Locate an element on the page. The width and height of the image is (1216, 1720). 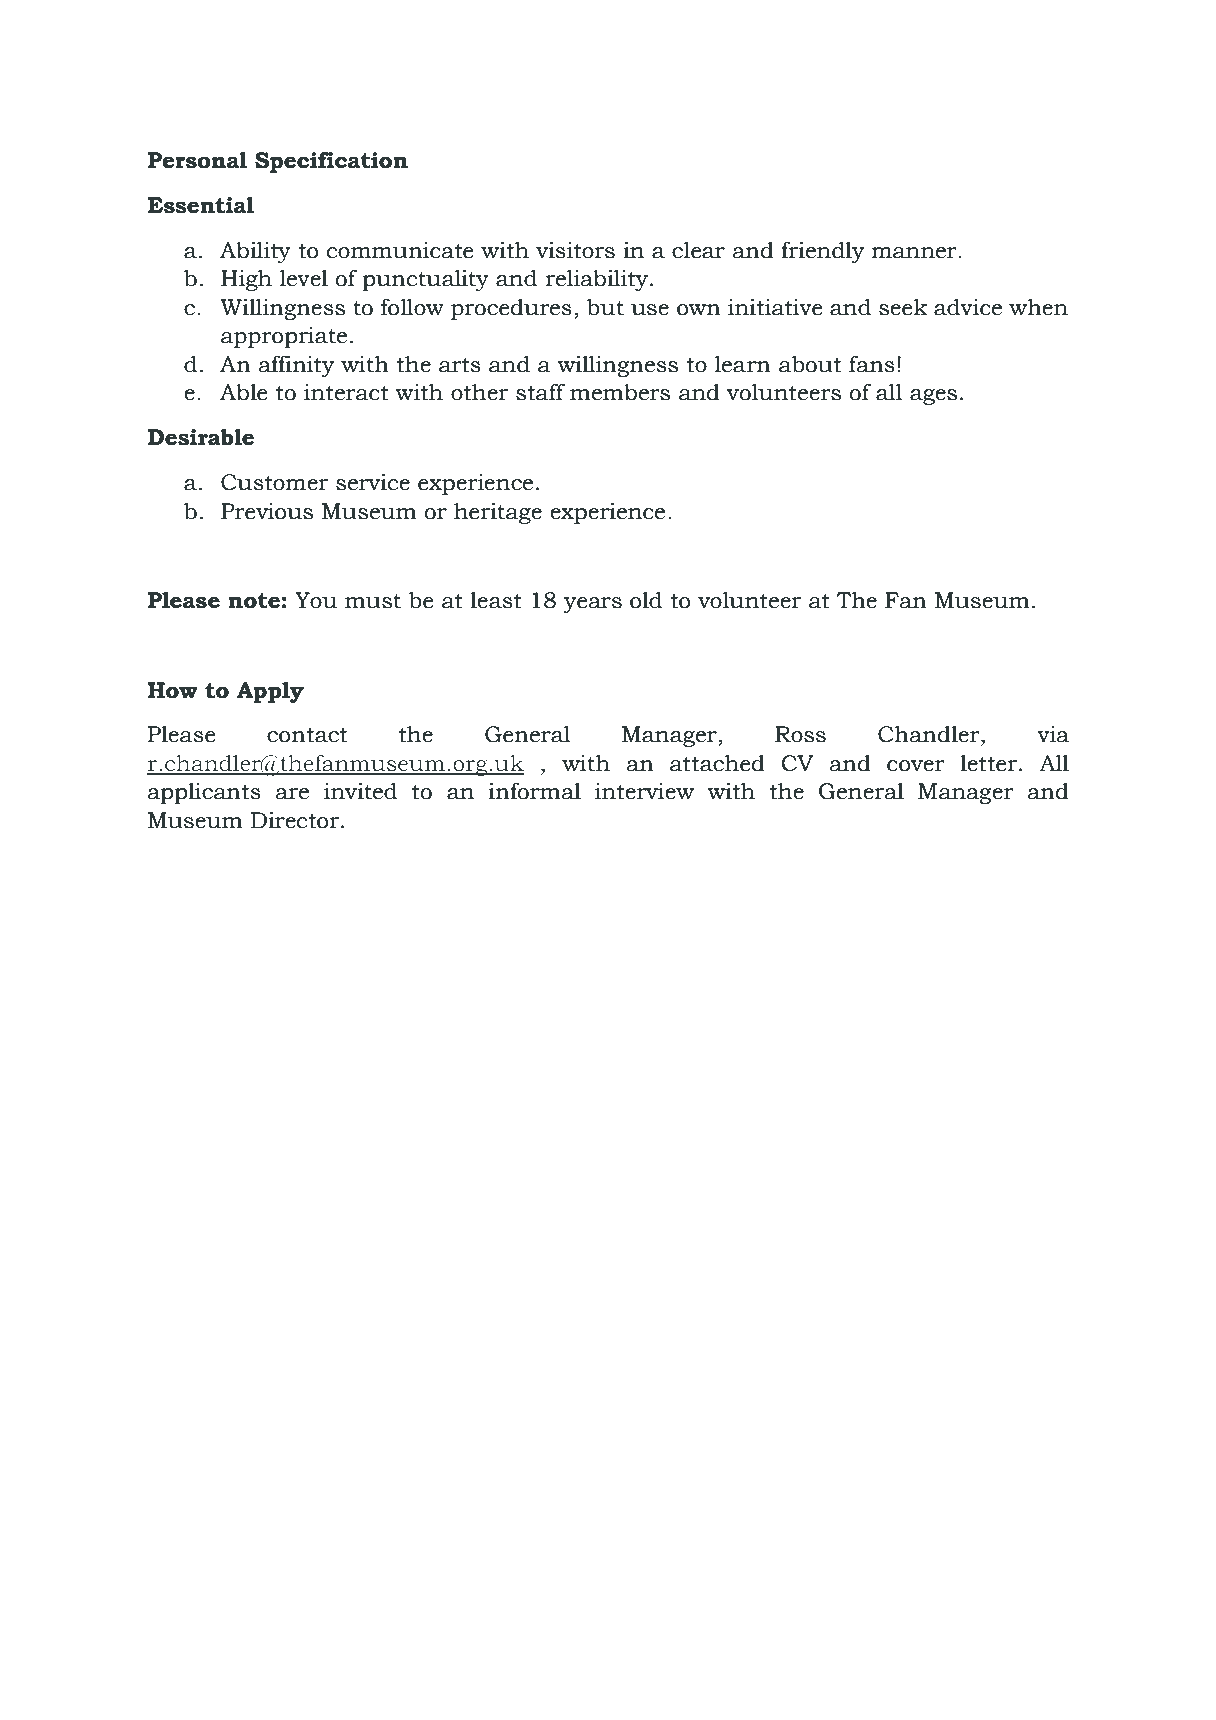
interview is located at coordinates (644, 791).
